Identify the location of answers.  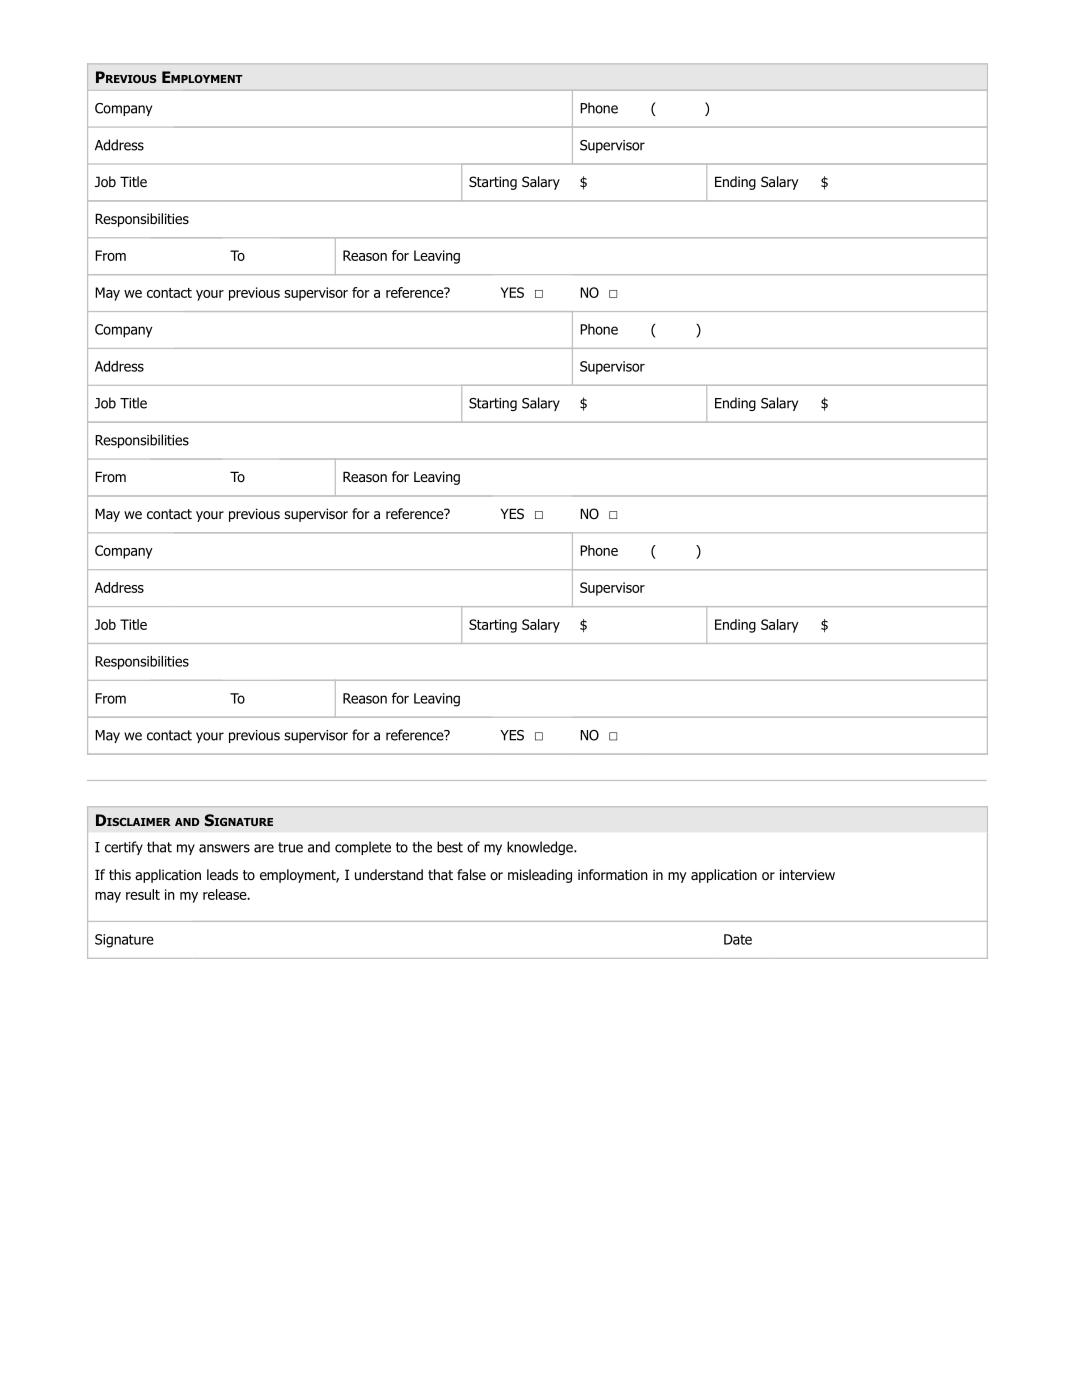
(224, 848).
